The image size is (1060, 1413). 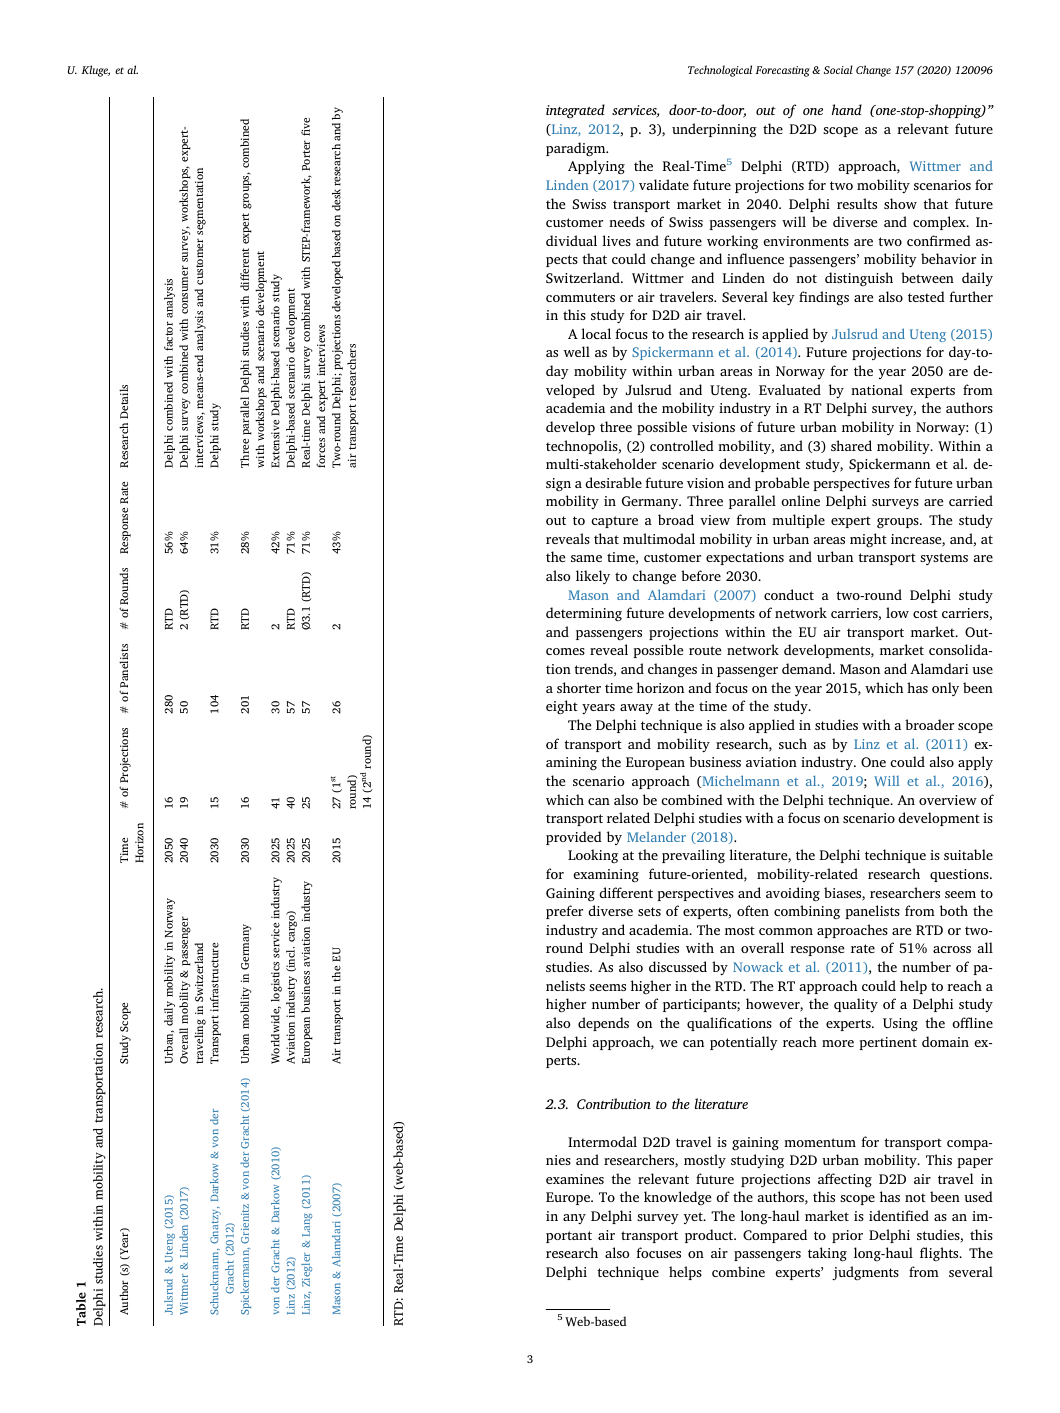 What do you see at coordinates (577, 149) in the image?
I see `paradigm` at bounding box center [577, 149].
